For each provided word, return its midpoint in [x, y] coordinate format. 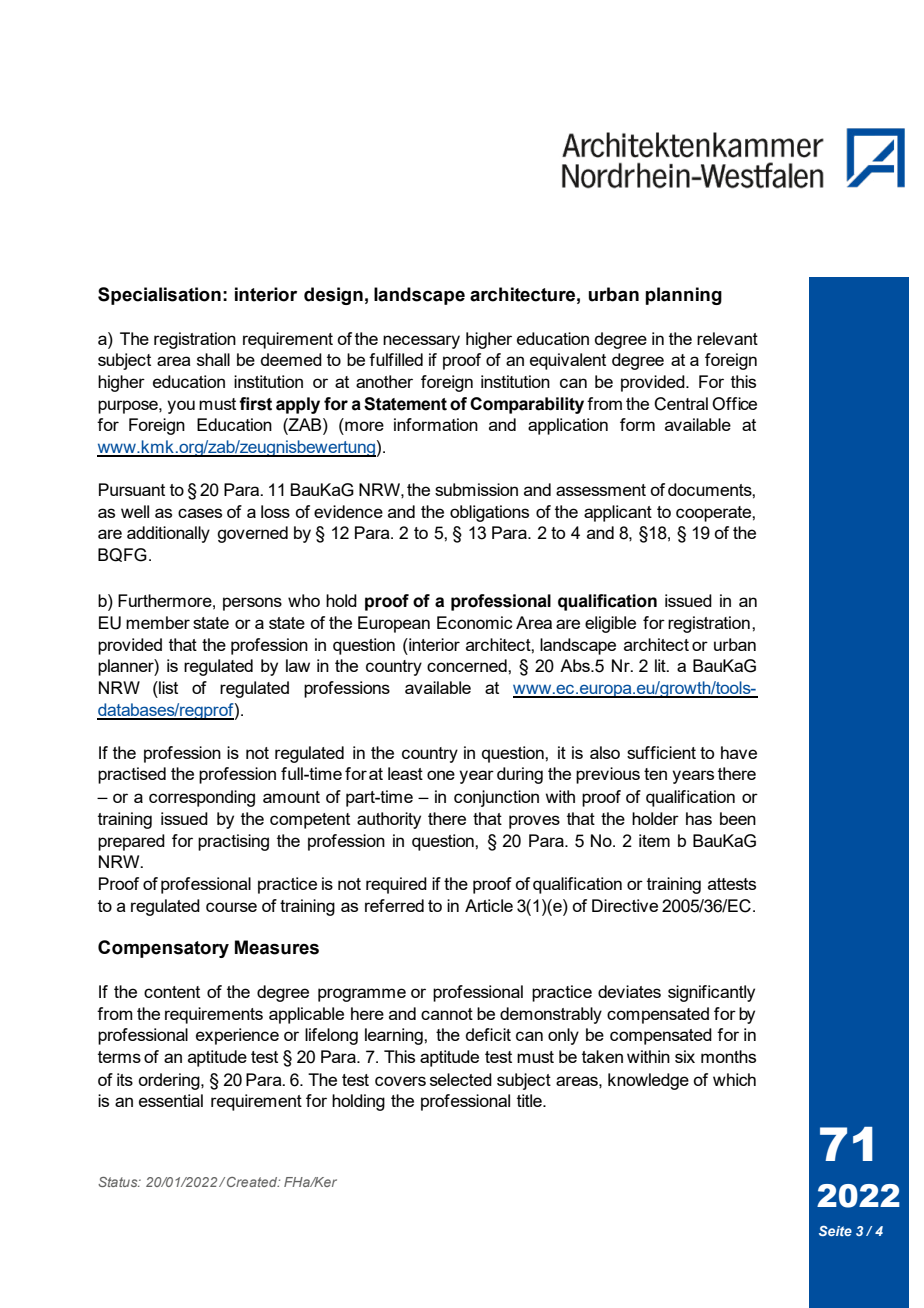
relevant [727, 338]
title [530, 1100]
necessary [421, 342]
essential [171, 1100]
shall [213, 359]
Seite [835, 1231]
